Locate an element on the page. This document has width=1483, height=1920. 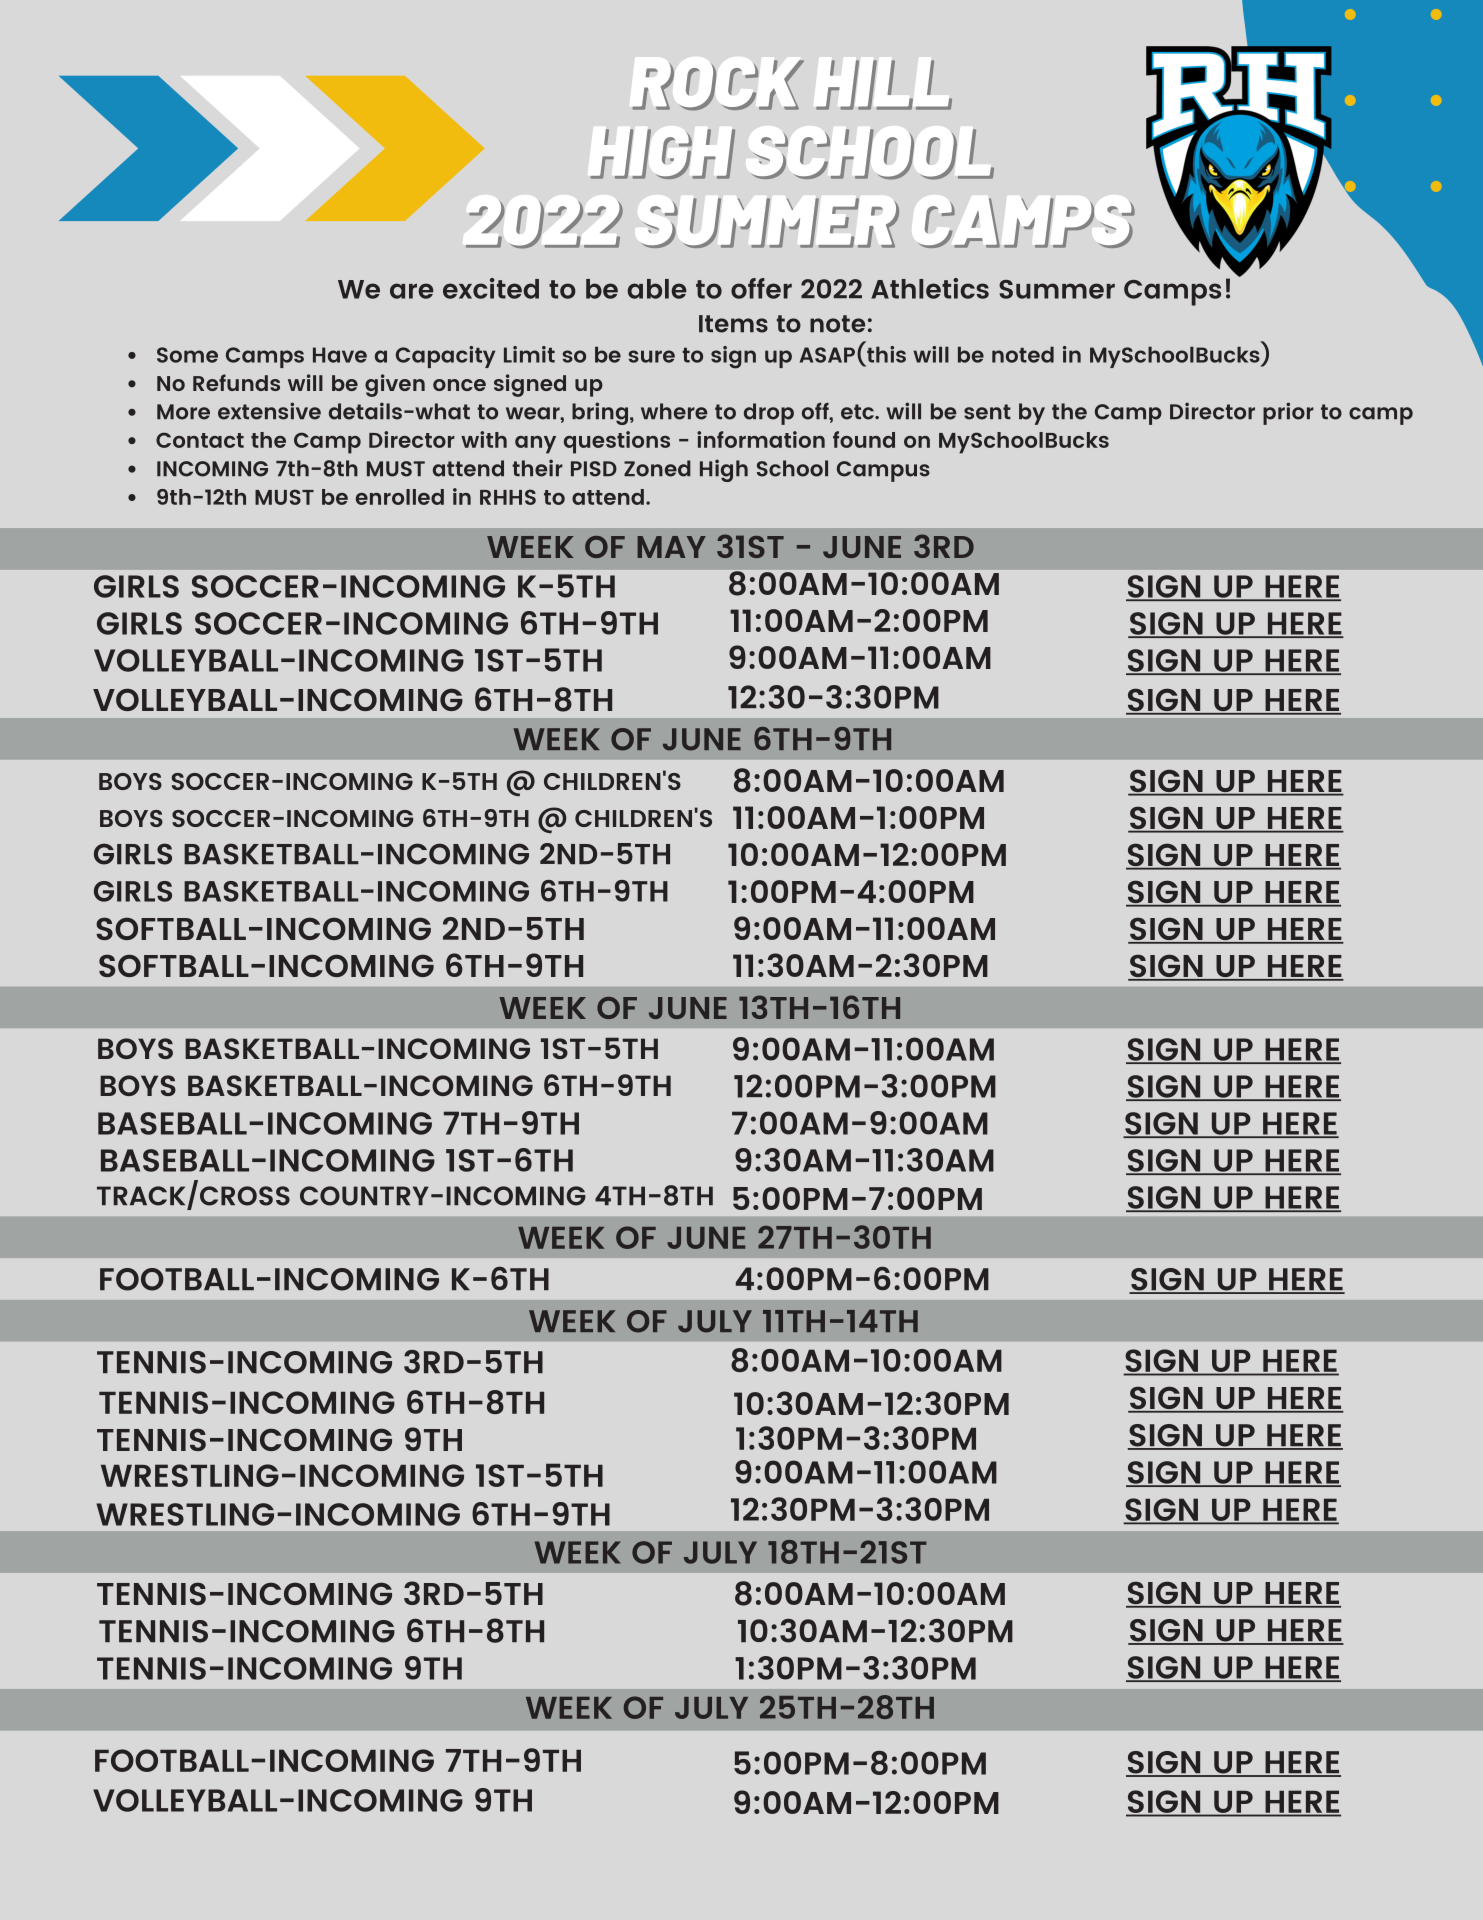
HILL is located at coordinates (884, 84).
